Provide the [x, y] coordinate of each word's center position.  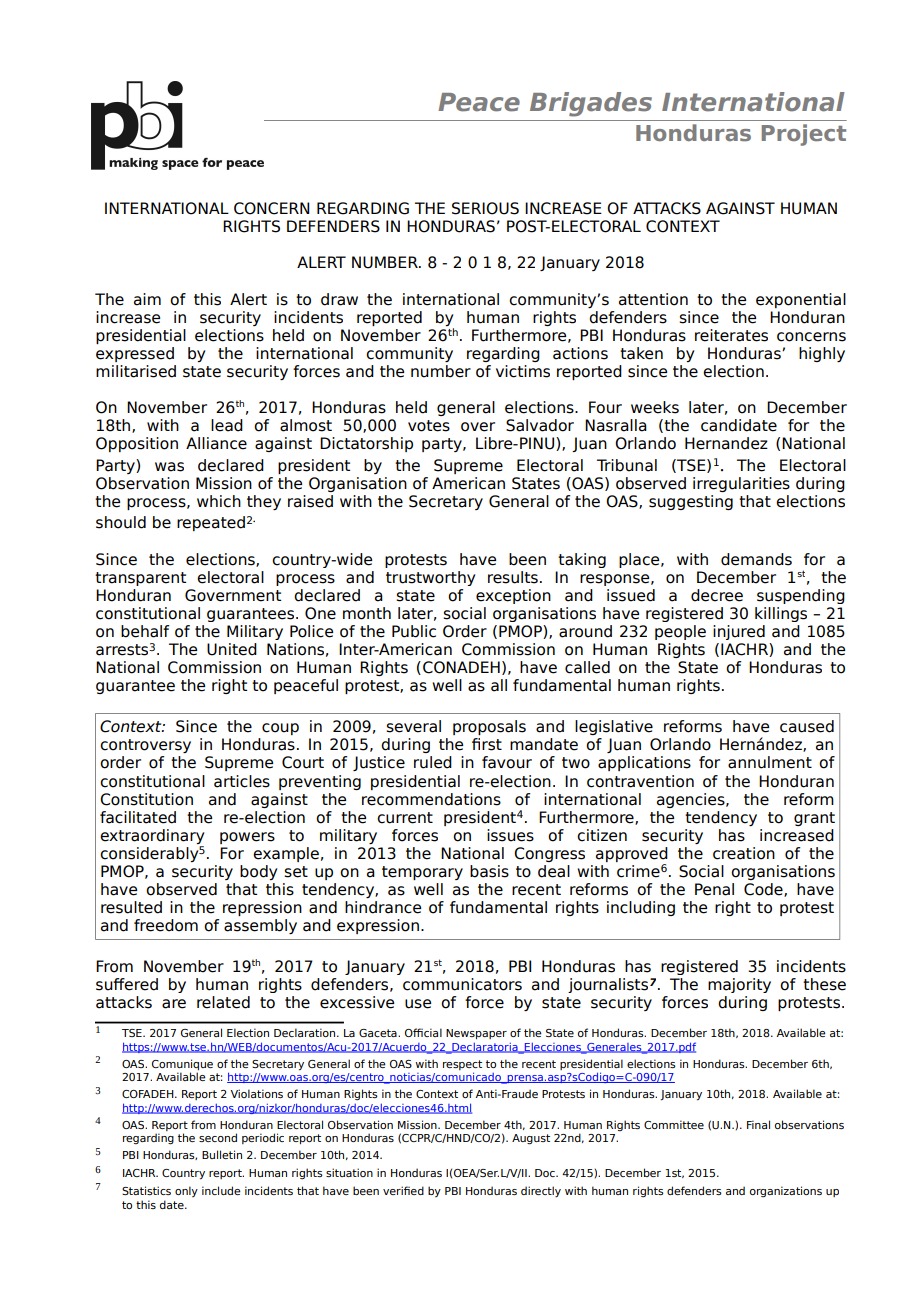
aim [147, 299]
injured [739, 632]
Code [764, 890]
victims [523, 371]
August [531, 1139]
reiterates [731, 335]
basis [489, 871]
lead [227, 425]
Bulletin [222, 1154]
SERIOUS [485, 208]
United [232, 649]
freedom [166, 925]
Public [414, 631]
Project [804, 135]
